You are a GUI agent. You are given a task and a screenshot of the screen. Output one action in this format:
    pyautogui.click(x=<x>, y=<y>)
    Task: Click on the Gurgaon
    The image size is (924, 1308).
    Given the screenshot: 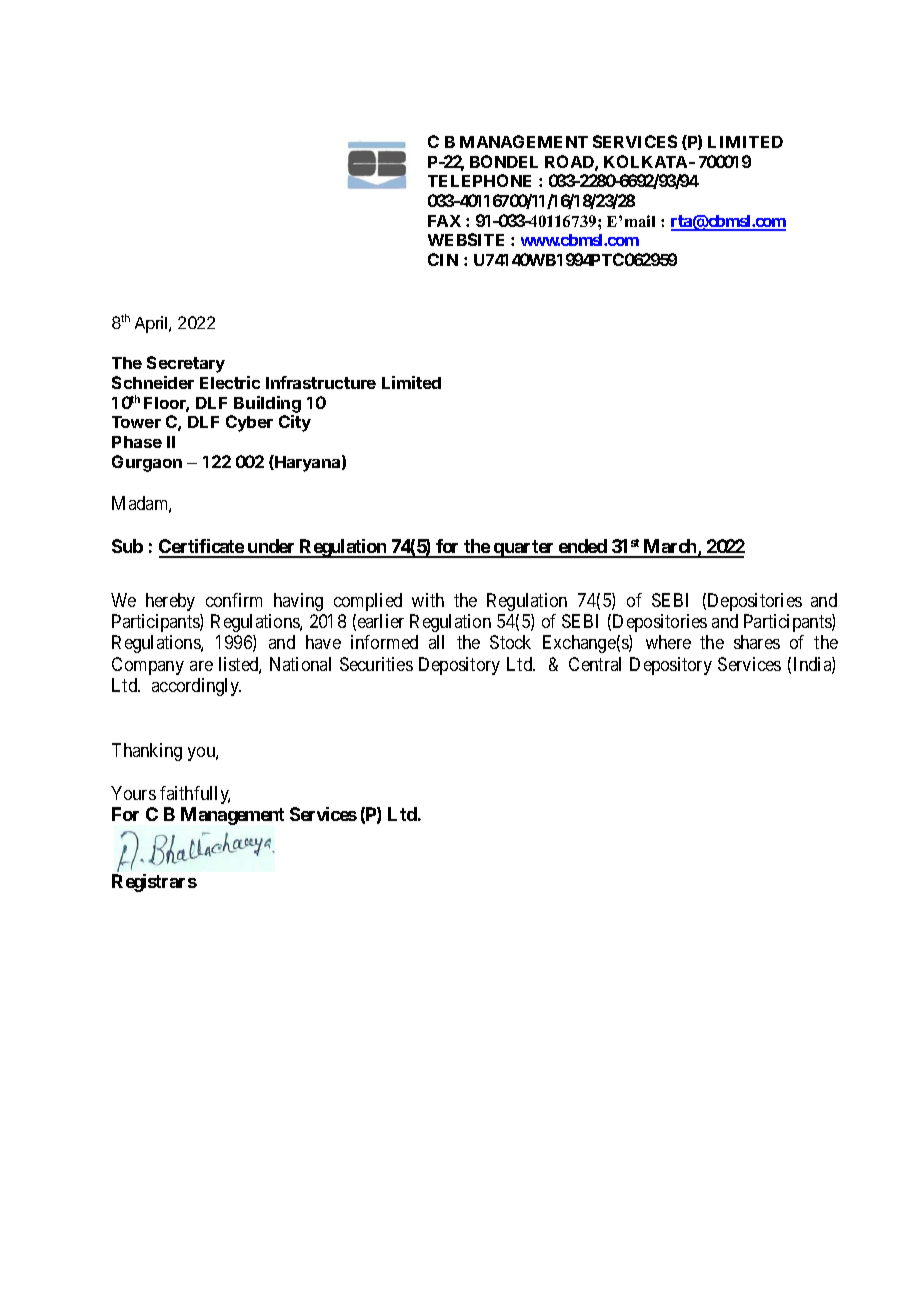 What is the action you would take?
    pyautogui.click(x=147, y=463)
